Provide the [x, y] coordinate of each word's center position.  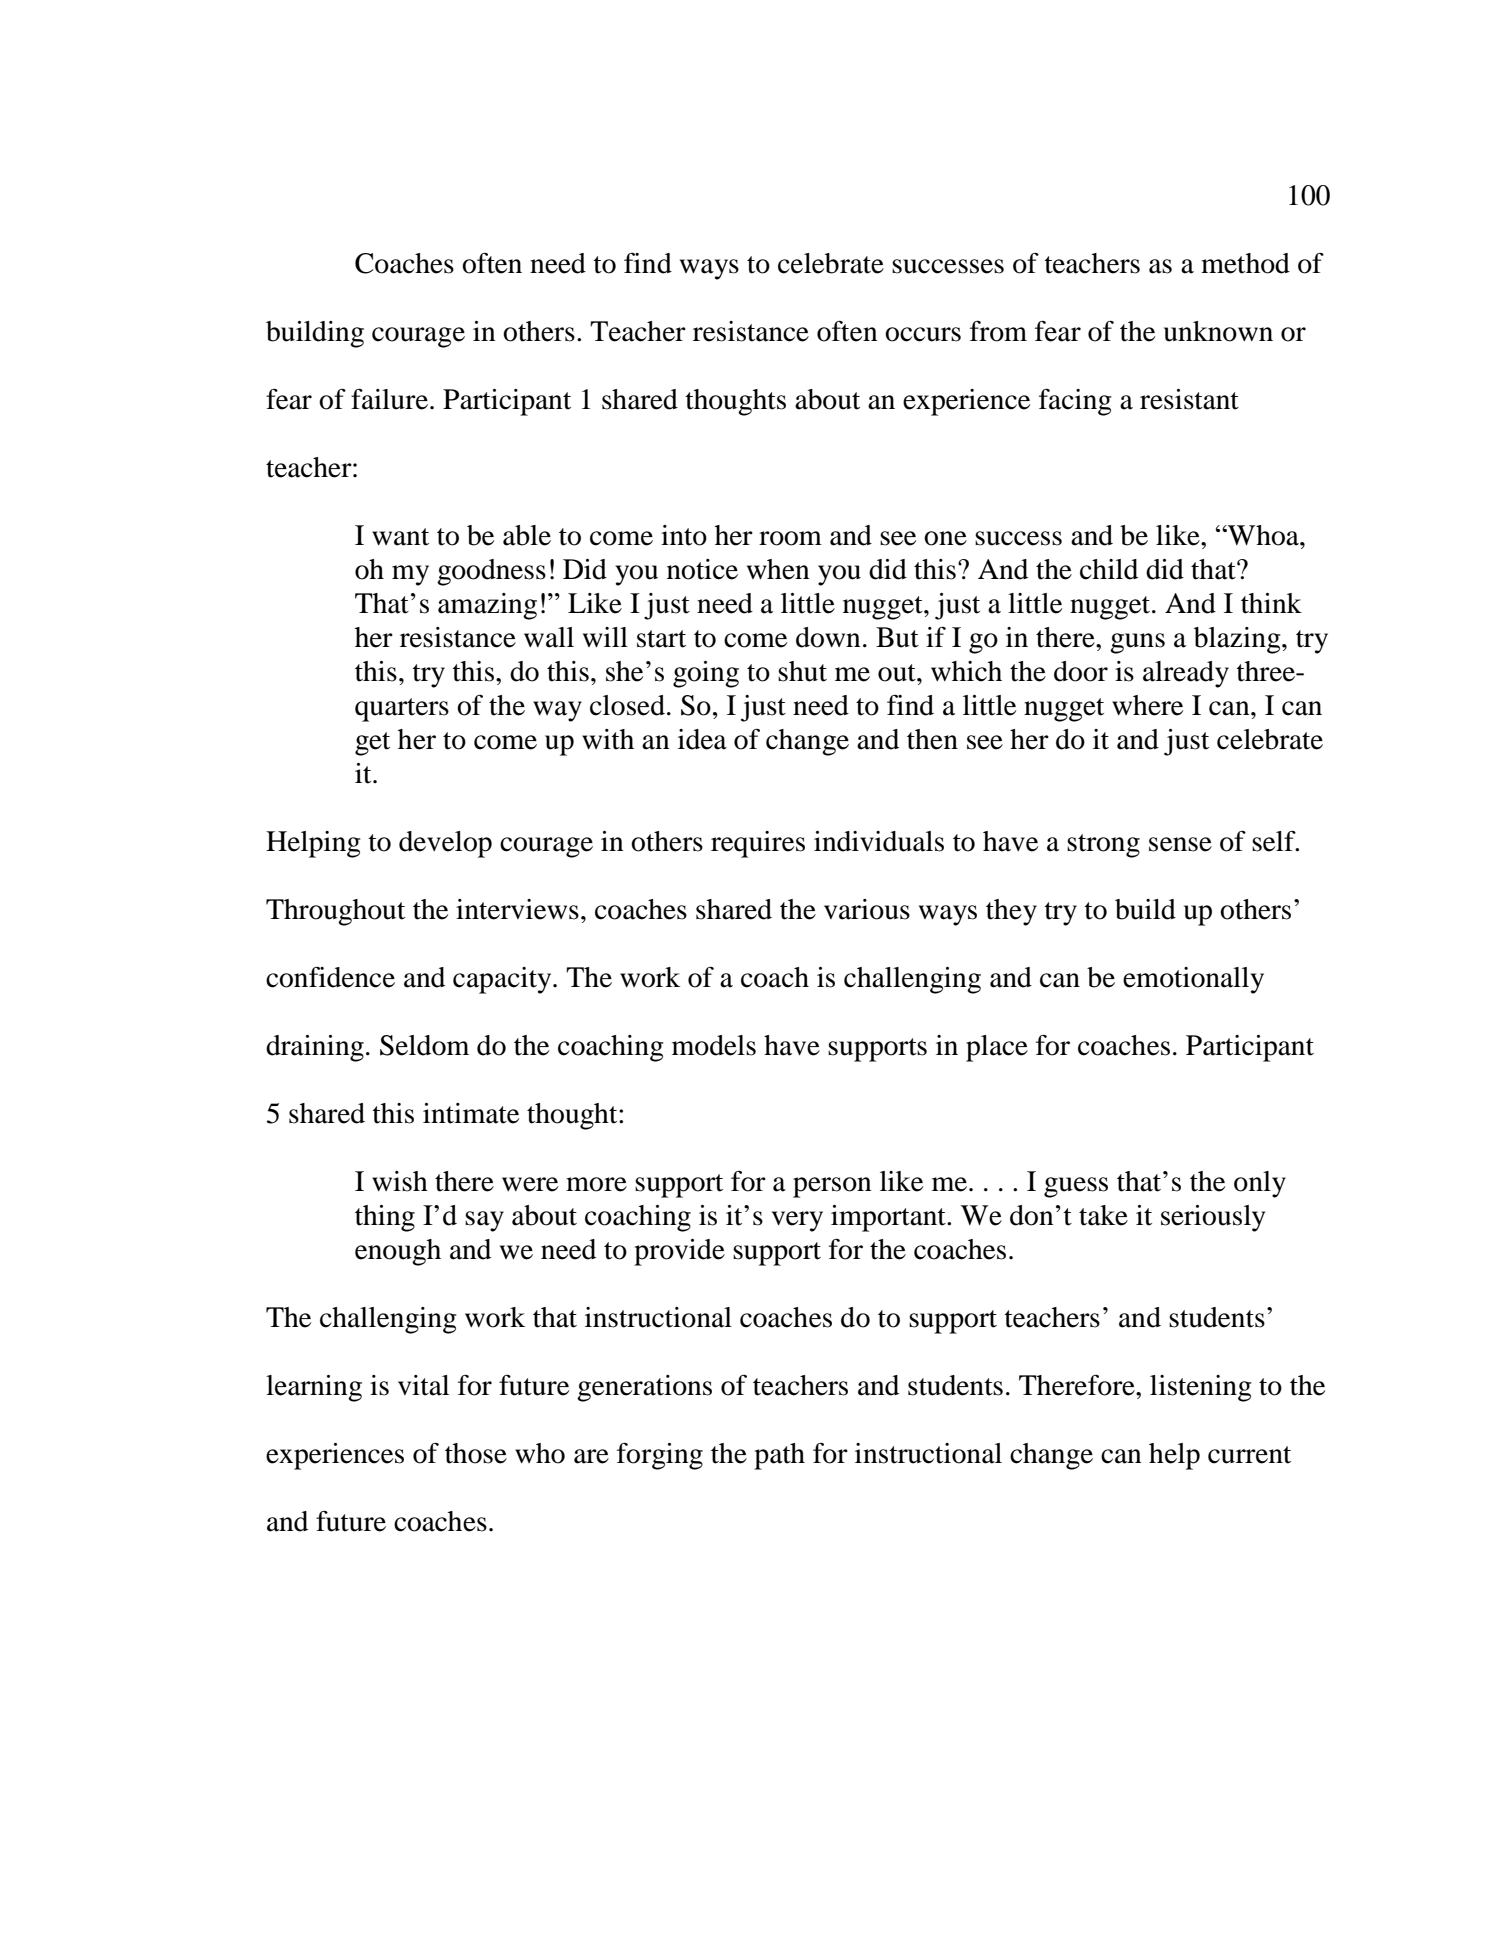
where [1147, 705]
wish [400, 1181]
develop [445, 844]
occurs [923, 334]
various [867, 909]
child [1109, 569]
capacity [503, 980]
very [797, 1221]
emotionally [1193, 980]
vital [423, 1385]
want [400, 537]
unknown [1218, 331]
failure [389, 399]
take [1103, 1215]
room [790, 538]
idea [702, 739]
